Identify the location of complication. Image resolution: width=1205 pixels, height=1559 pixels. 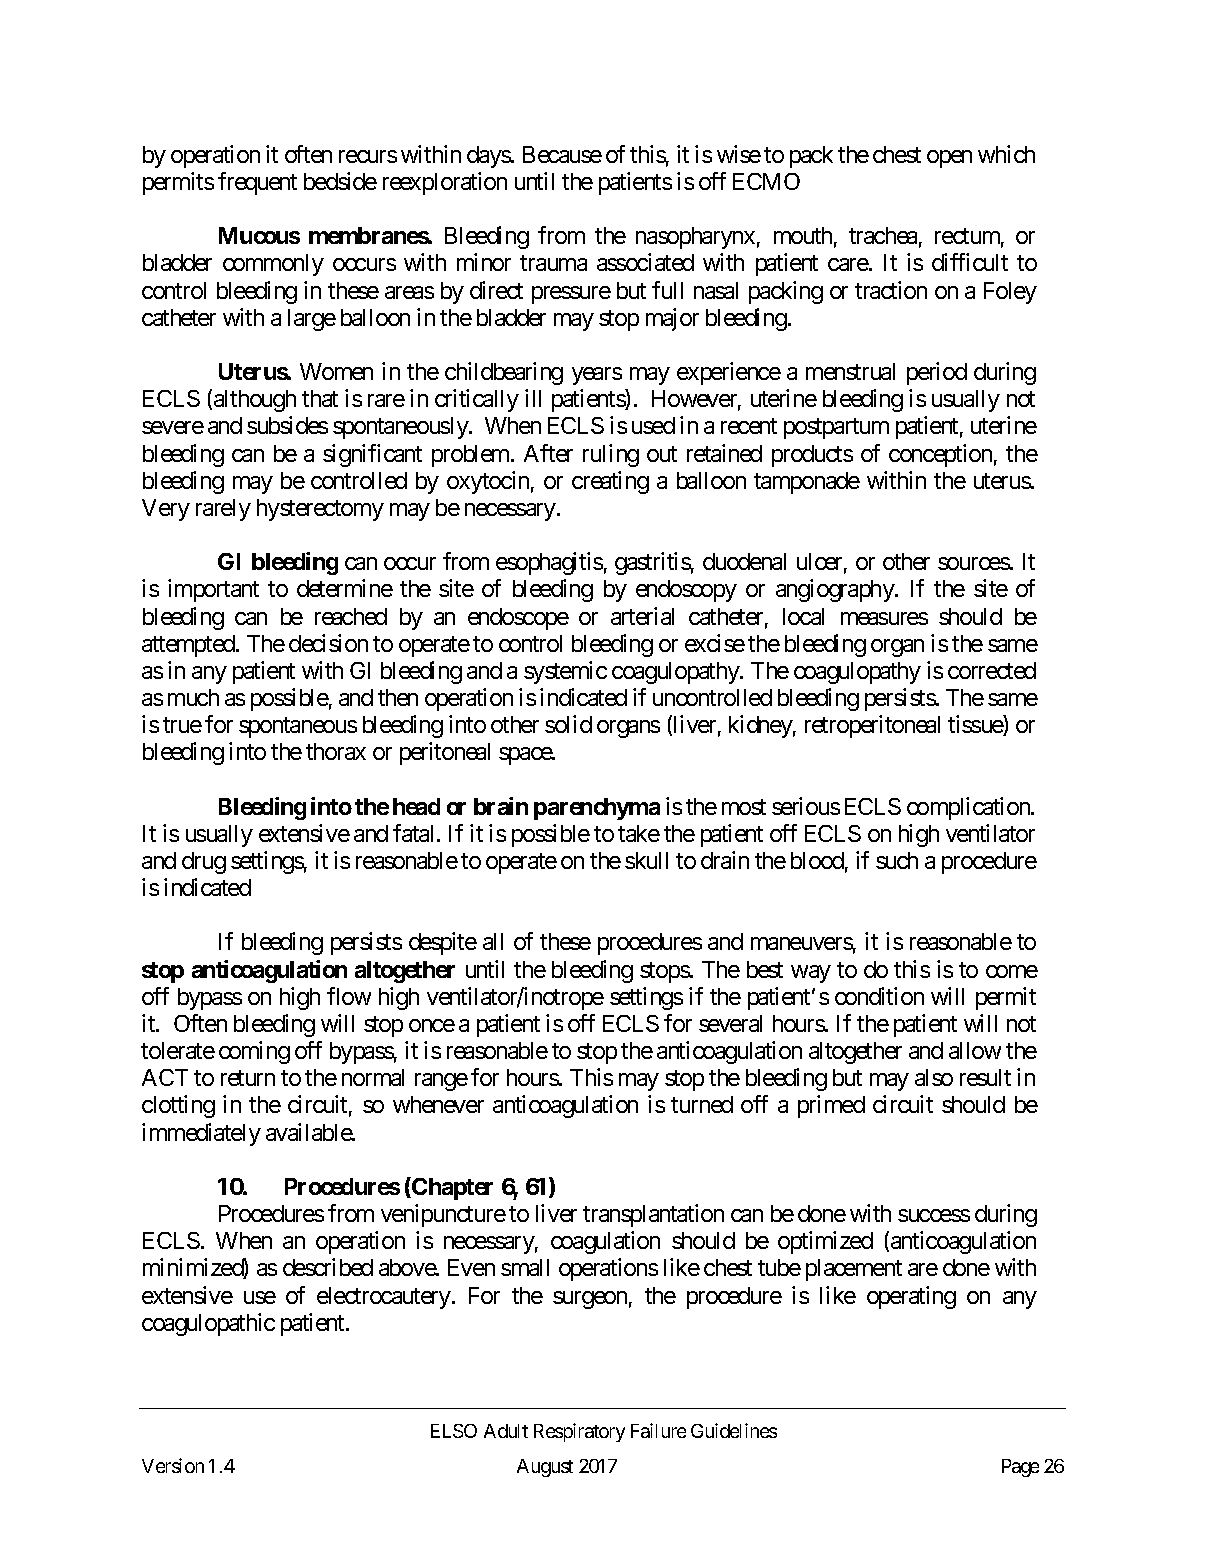
(969, 808).
